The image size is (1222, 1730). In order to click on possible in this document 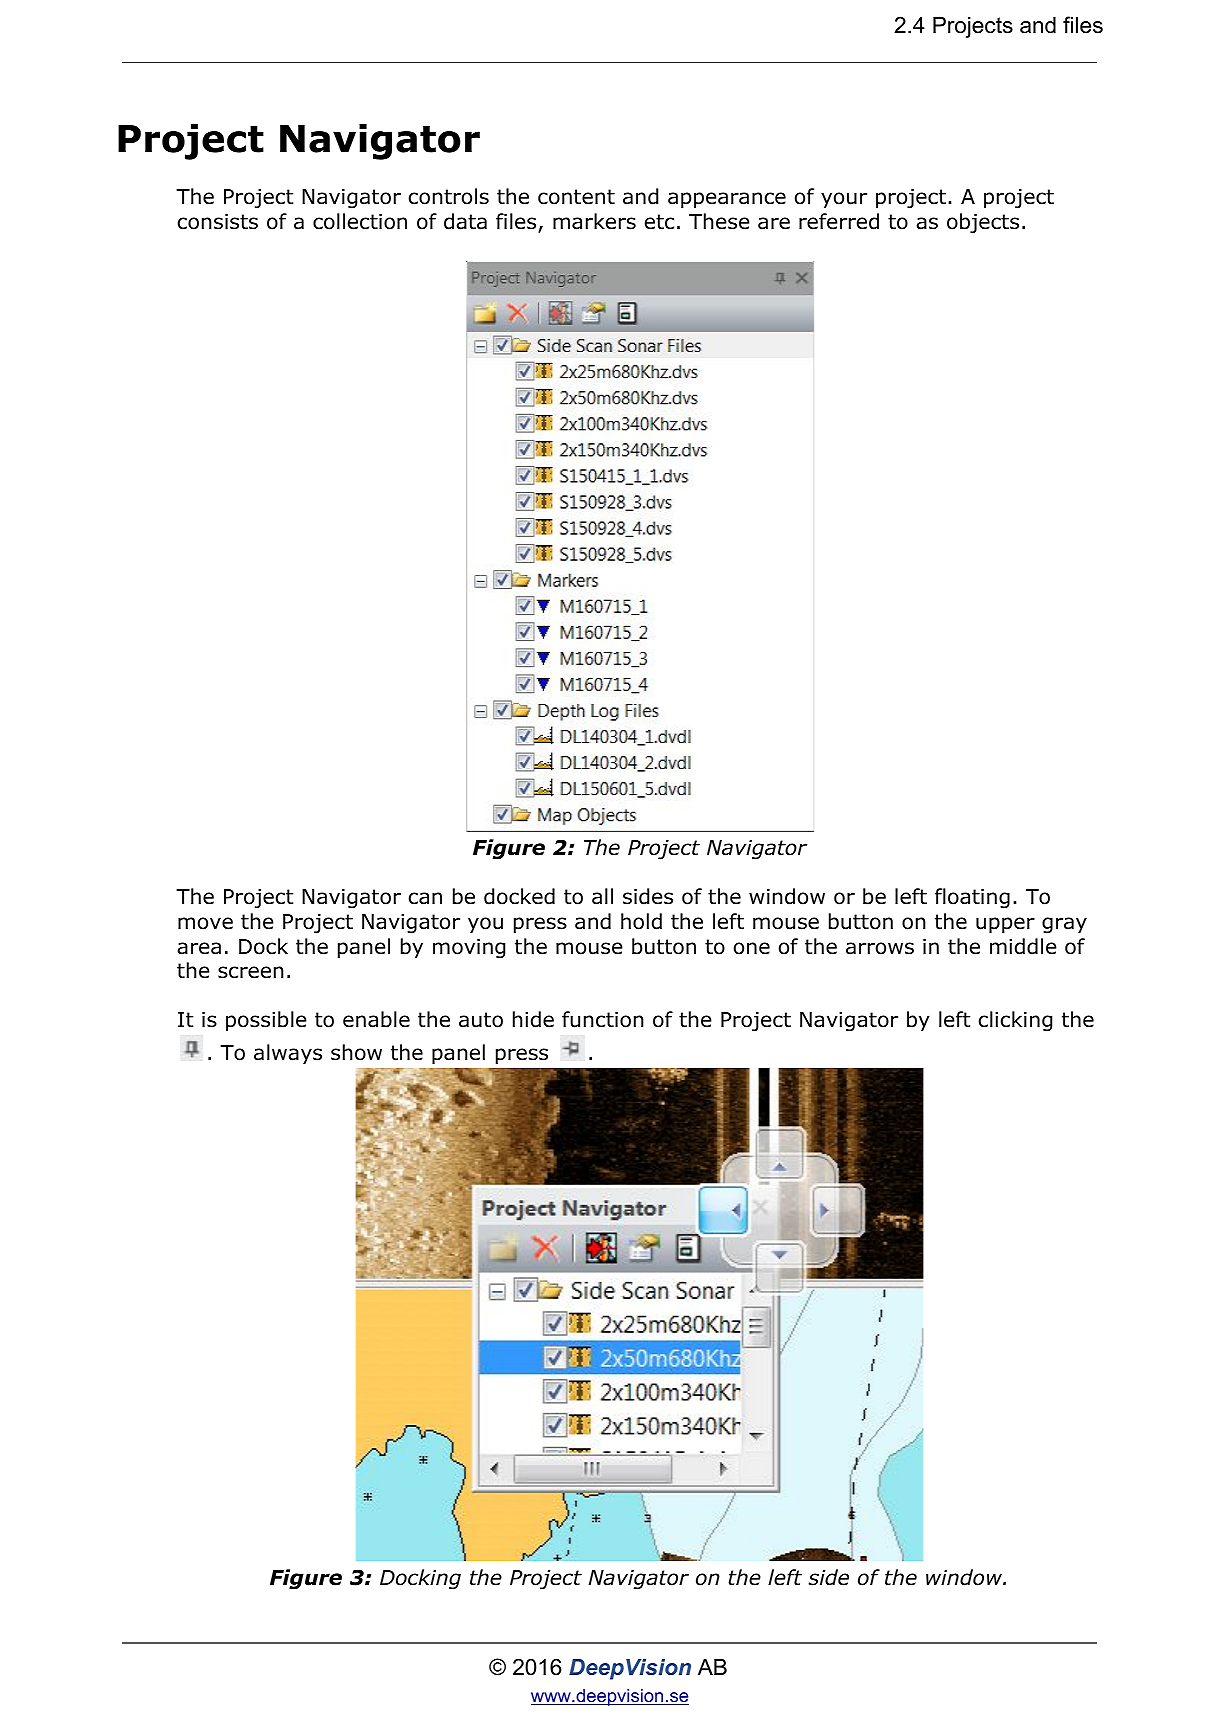, I will do `click(266, 1021)`.
